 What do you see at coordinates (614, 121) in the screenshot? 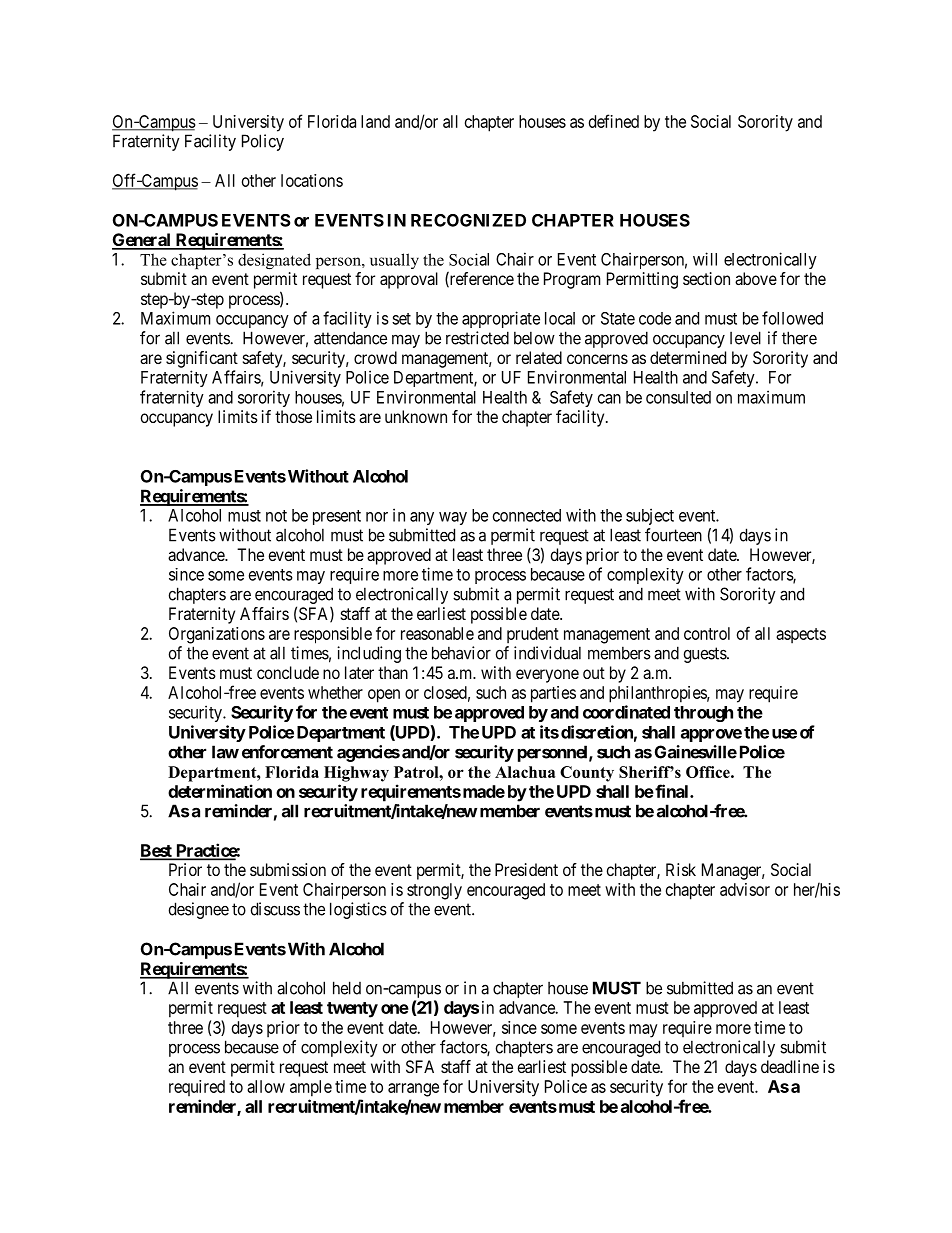
I see `defined` at bounding box center [614, 121].
